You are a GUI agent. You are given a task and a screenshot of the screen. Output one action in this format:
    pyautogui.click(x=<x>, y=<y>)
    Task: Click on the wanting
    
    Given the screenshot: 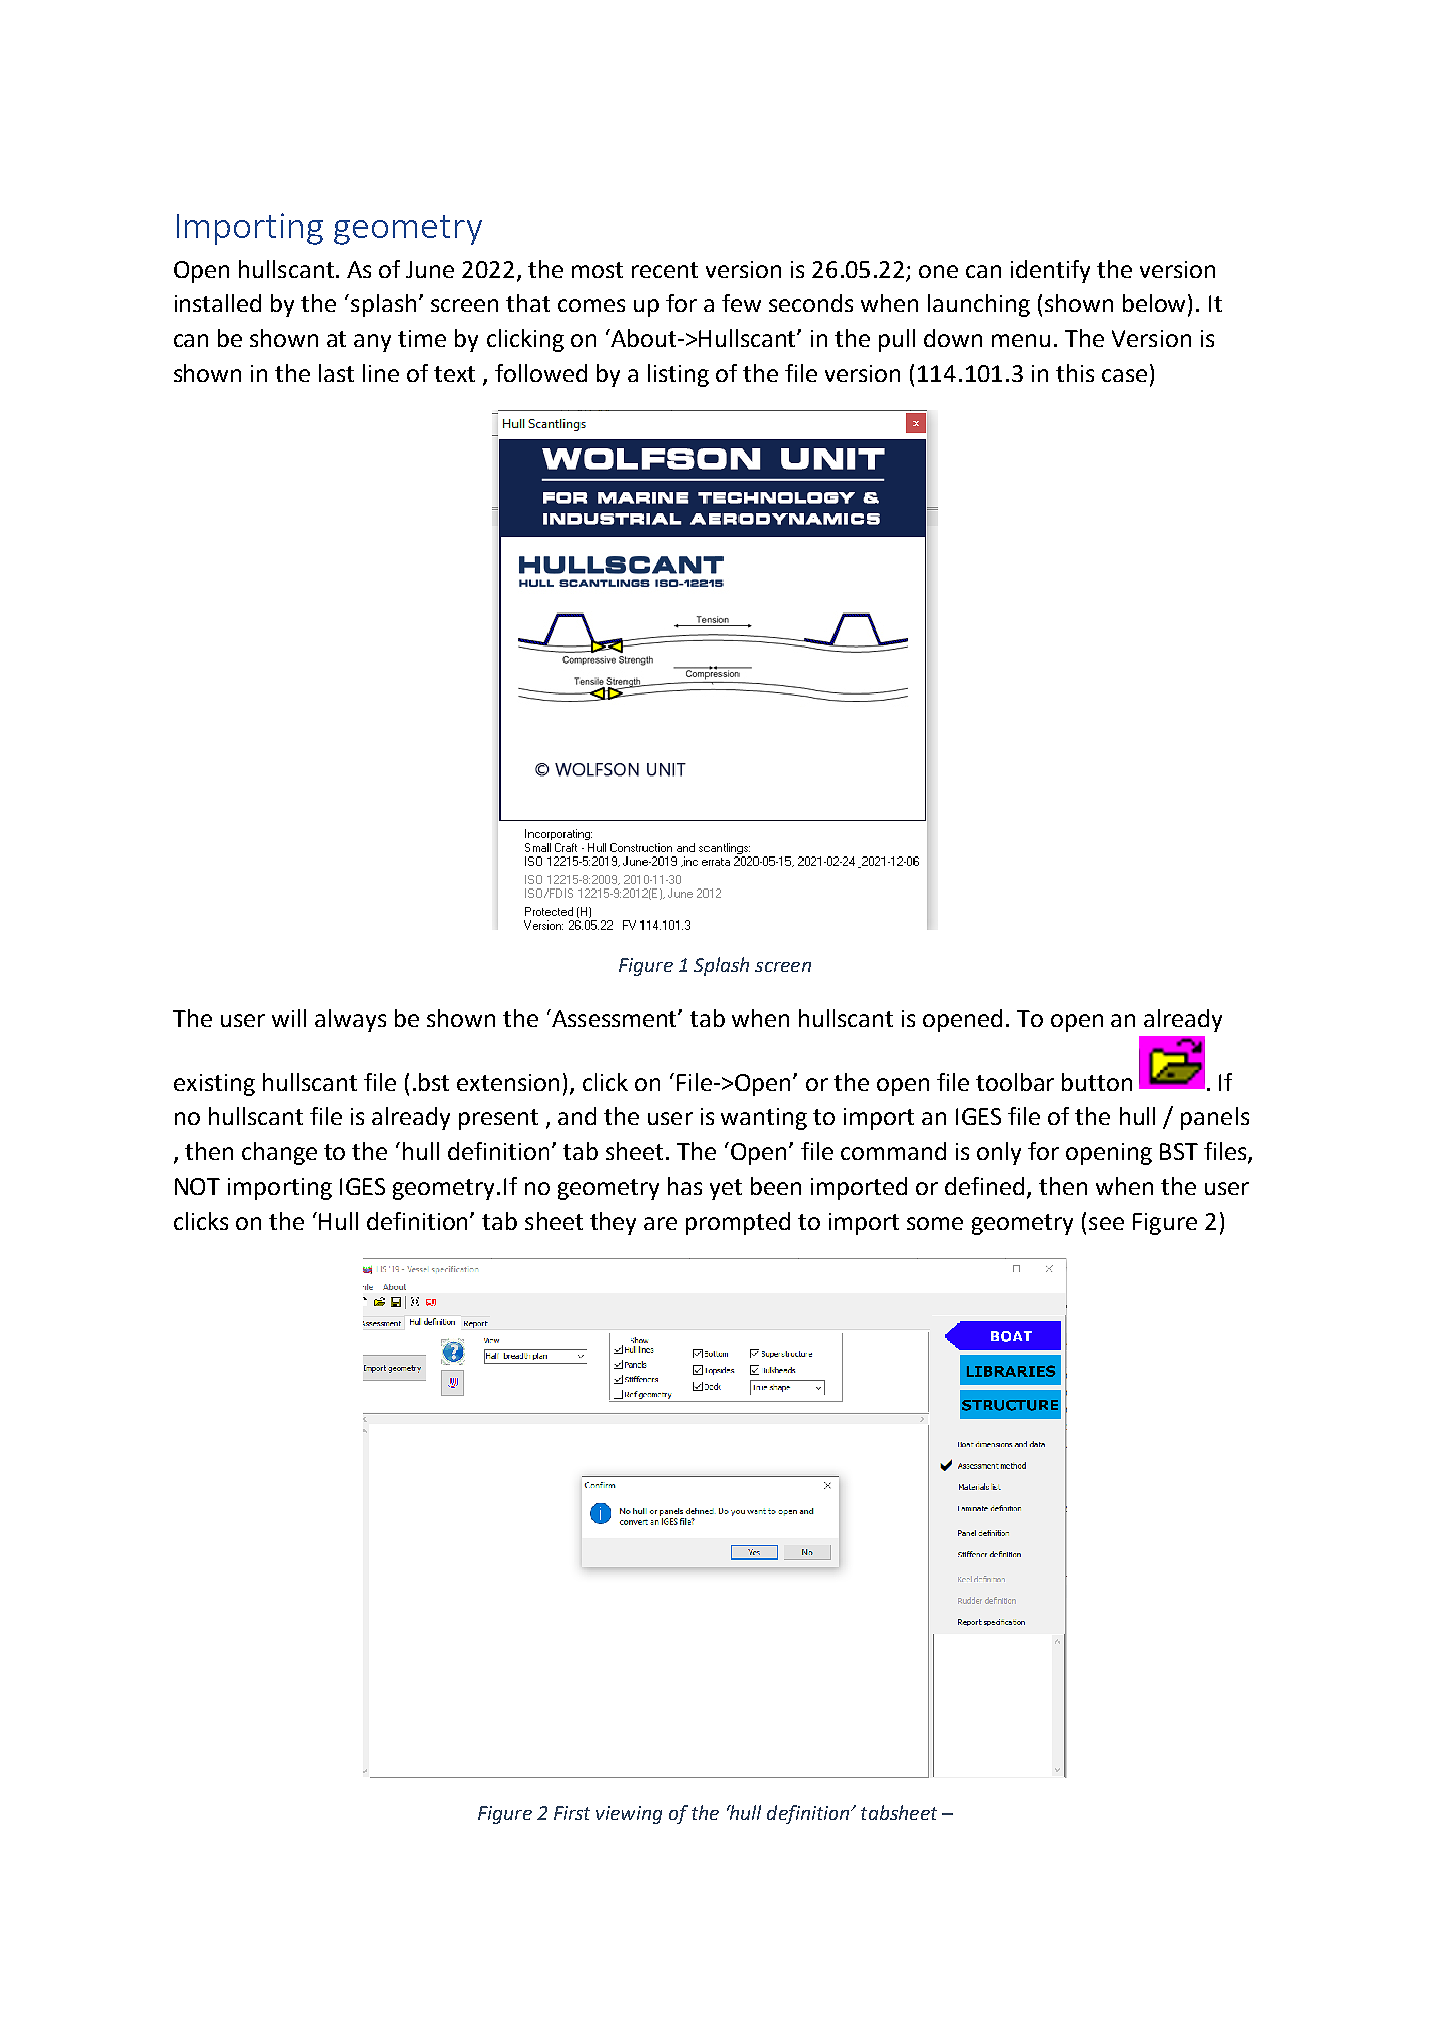 What is the action you would take?
    pyautogui.click(x=764, y=1119)
